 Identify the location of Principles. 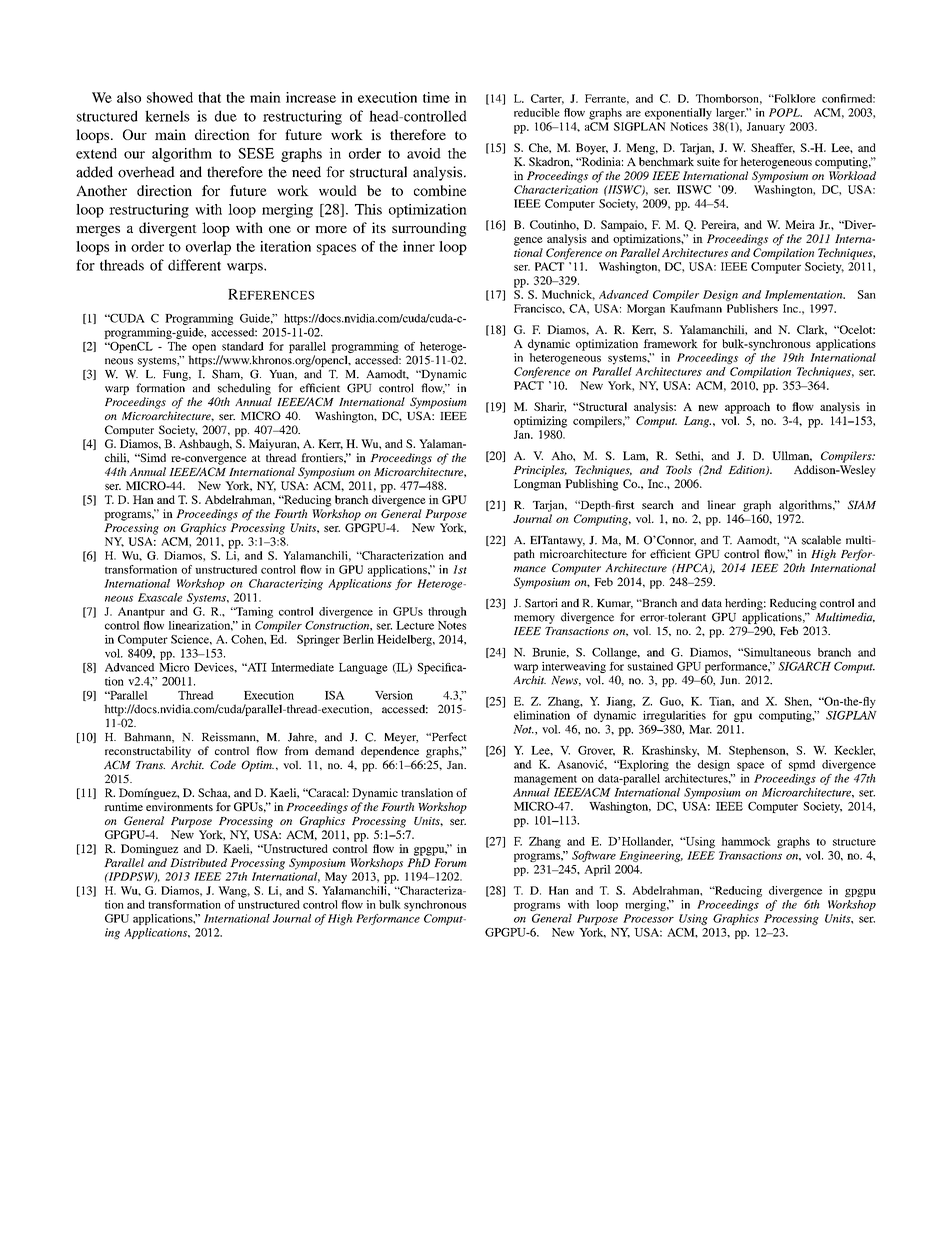
(540, 471).
